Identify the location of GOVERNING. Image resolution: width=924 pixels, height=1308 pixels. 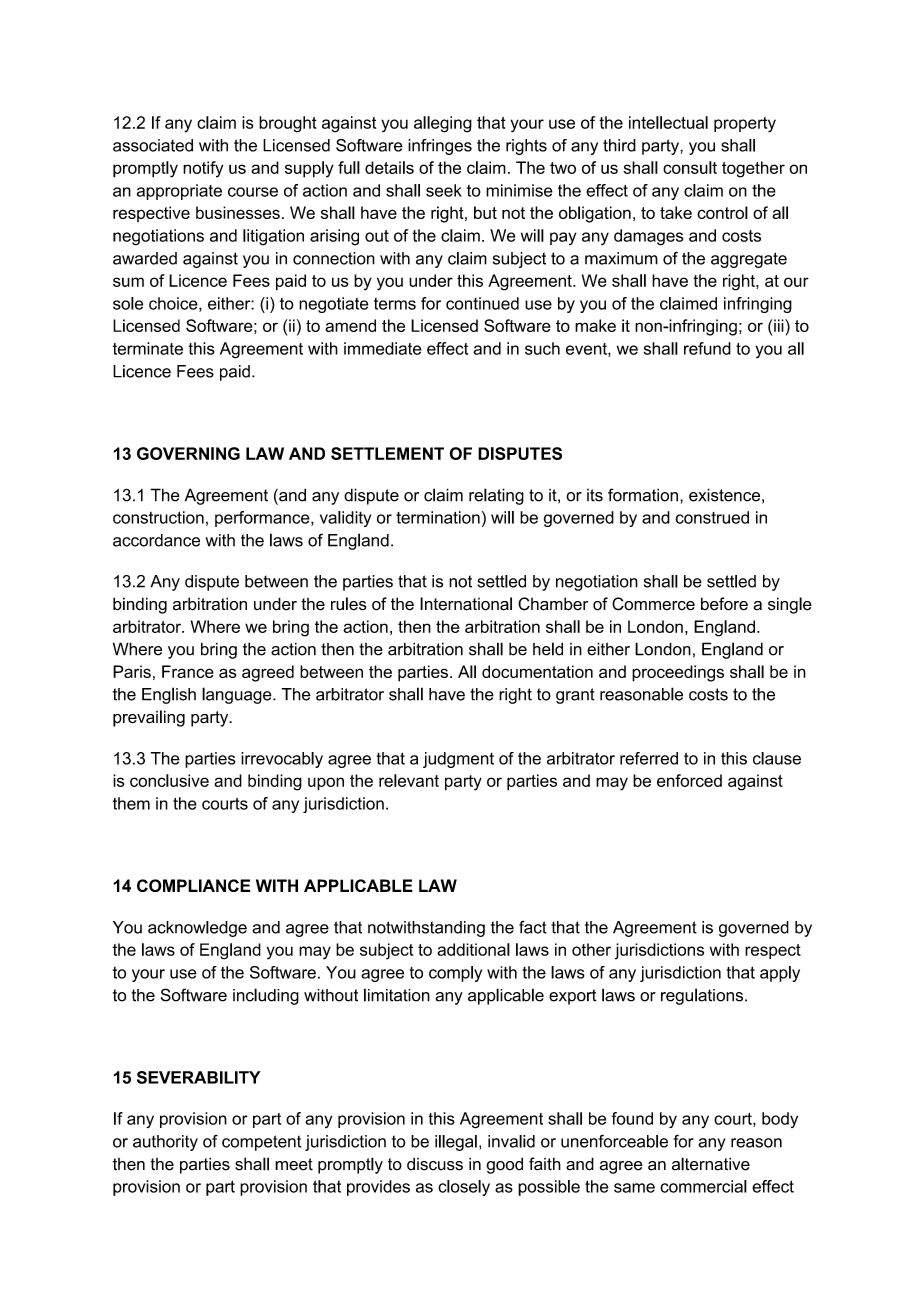
(188, 453).
